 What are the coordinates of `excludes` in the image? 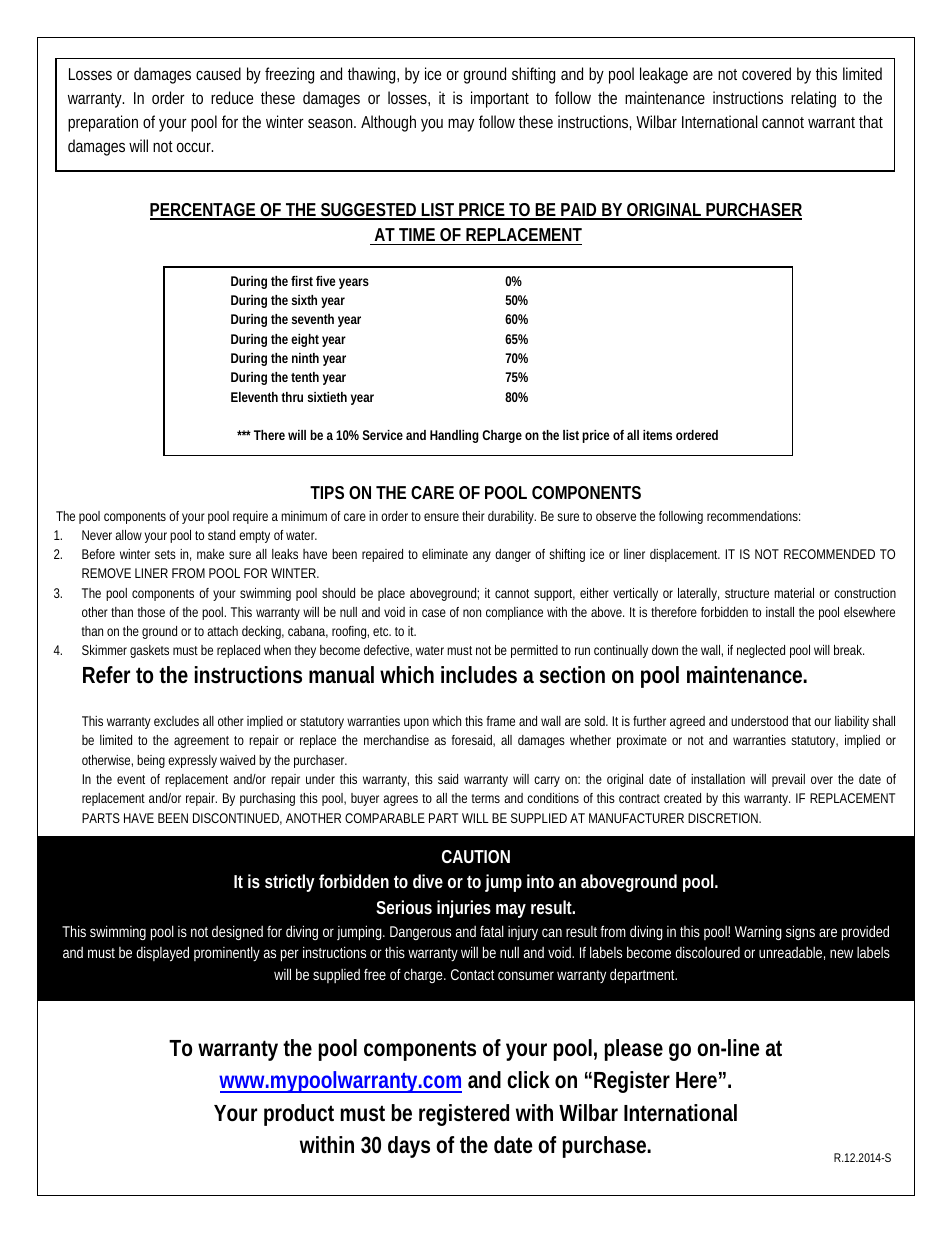 It's located at (176, 721).
